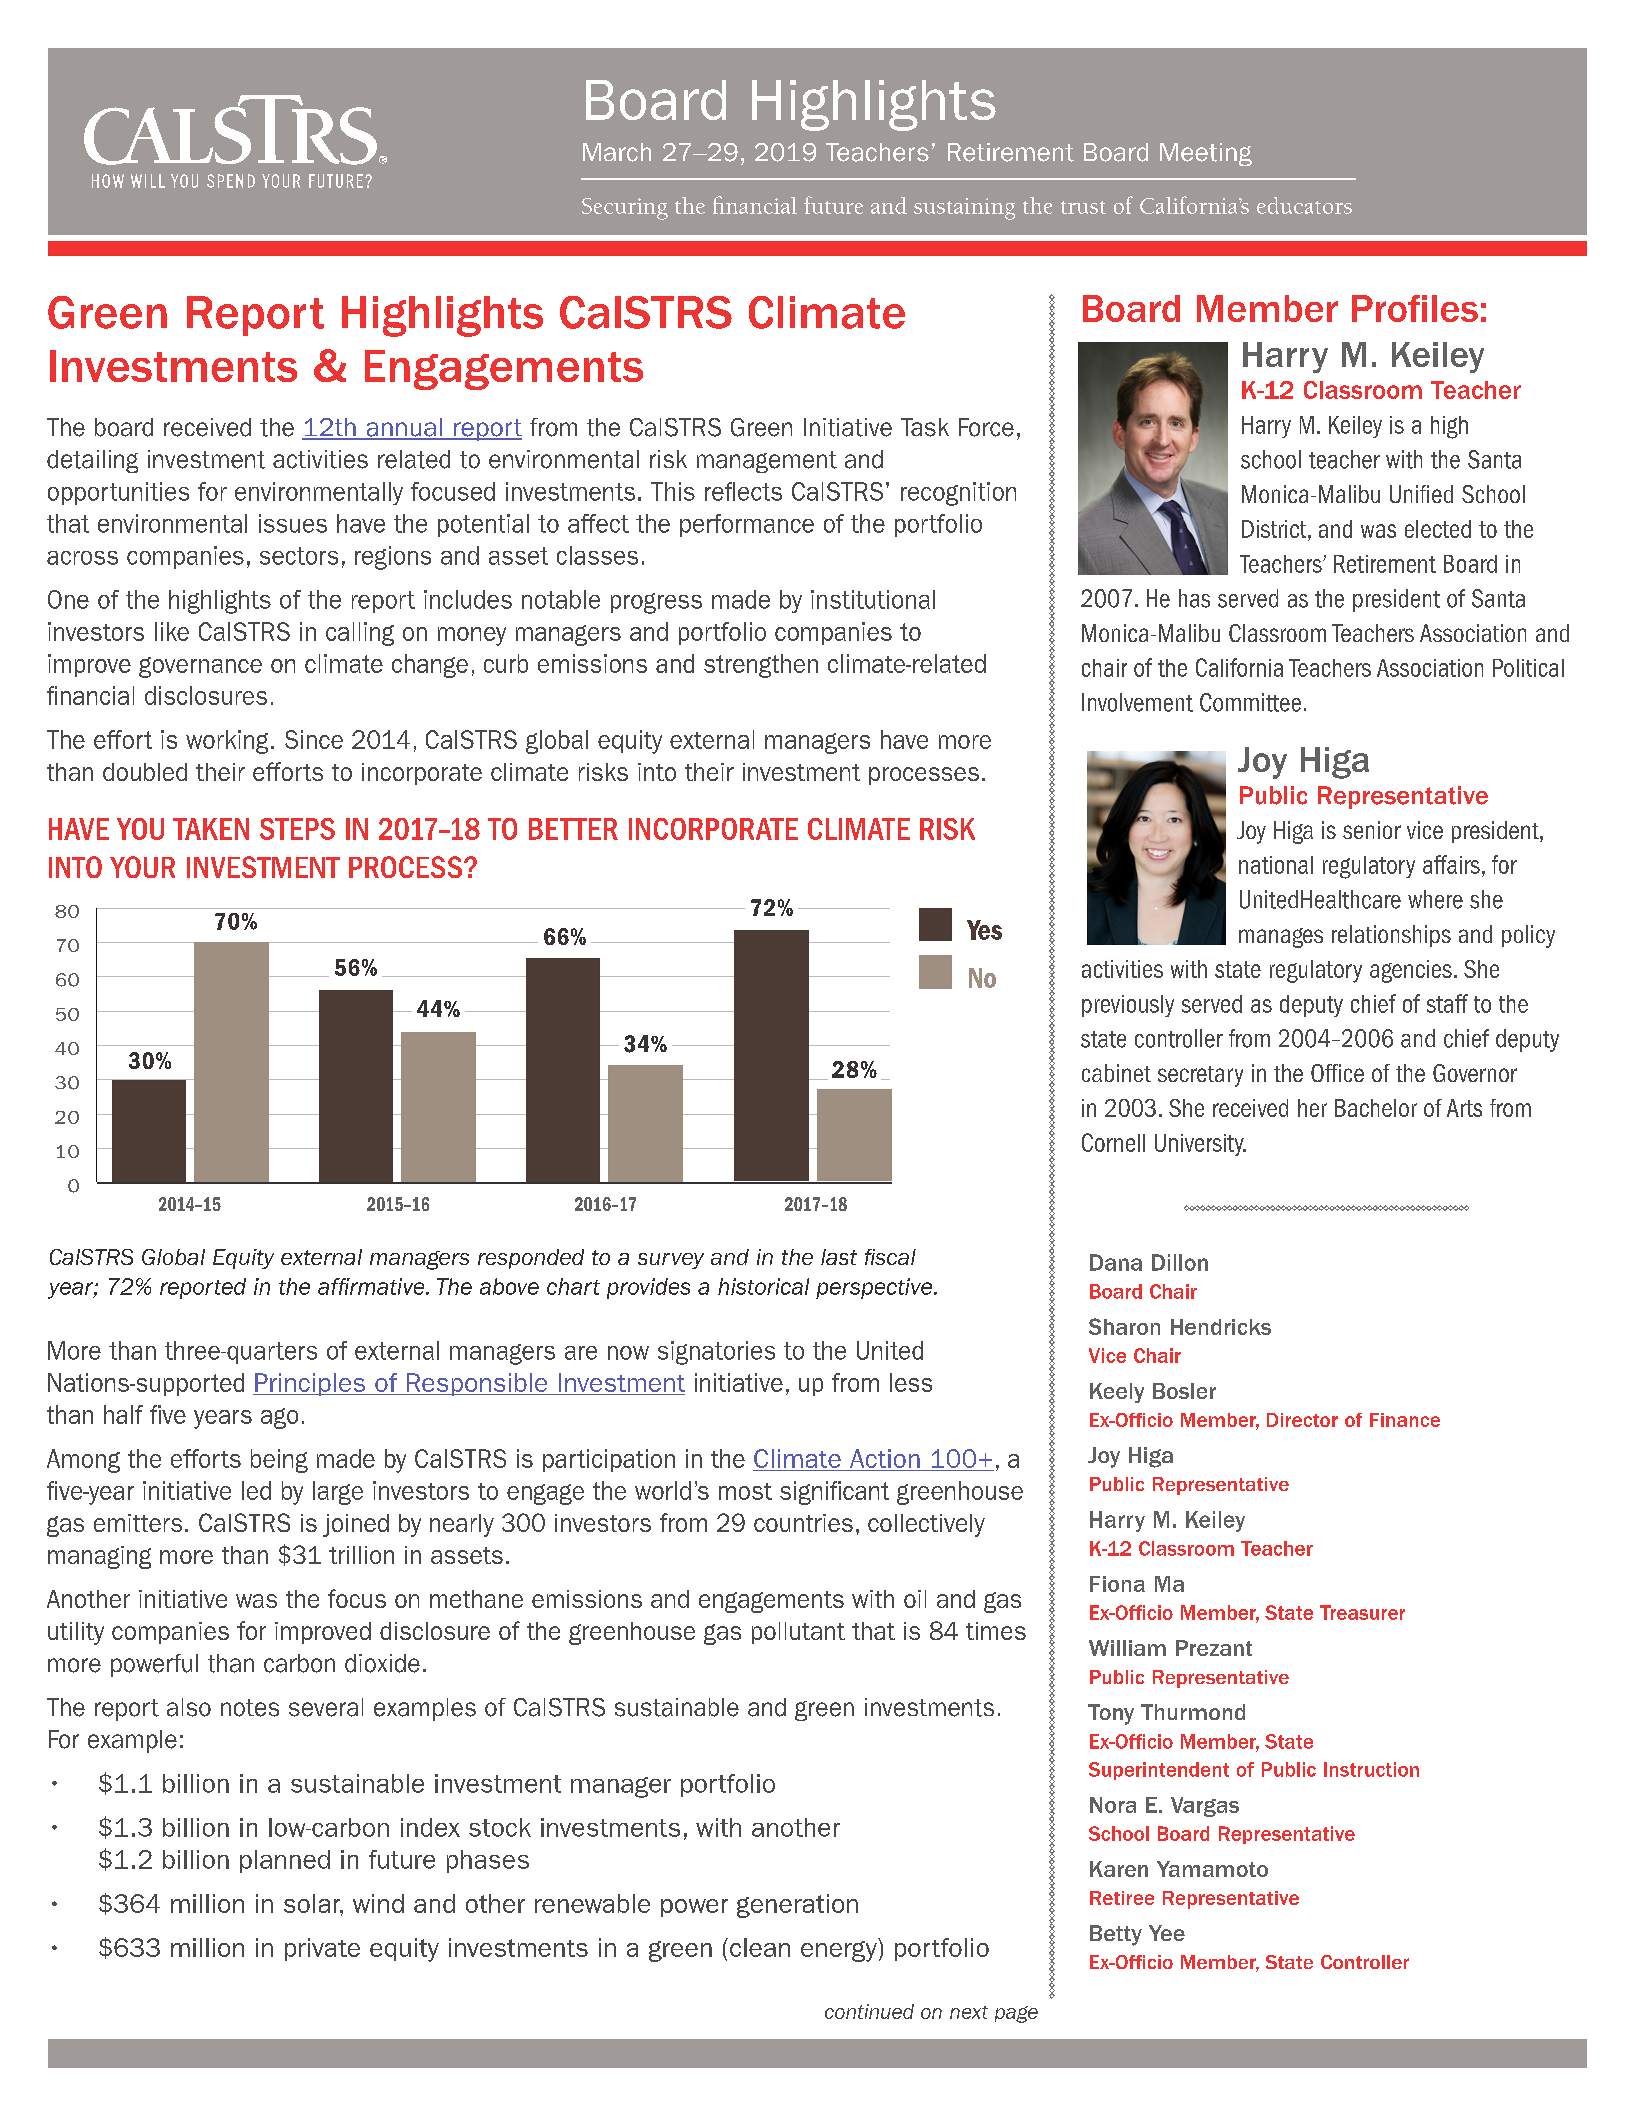 This screenshot has width=1635, height=2116. I want to click on Yee, so click(1167, 1933).
